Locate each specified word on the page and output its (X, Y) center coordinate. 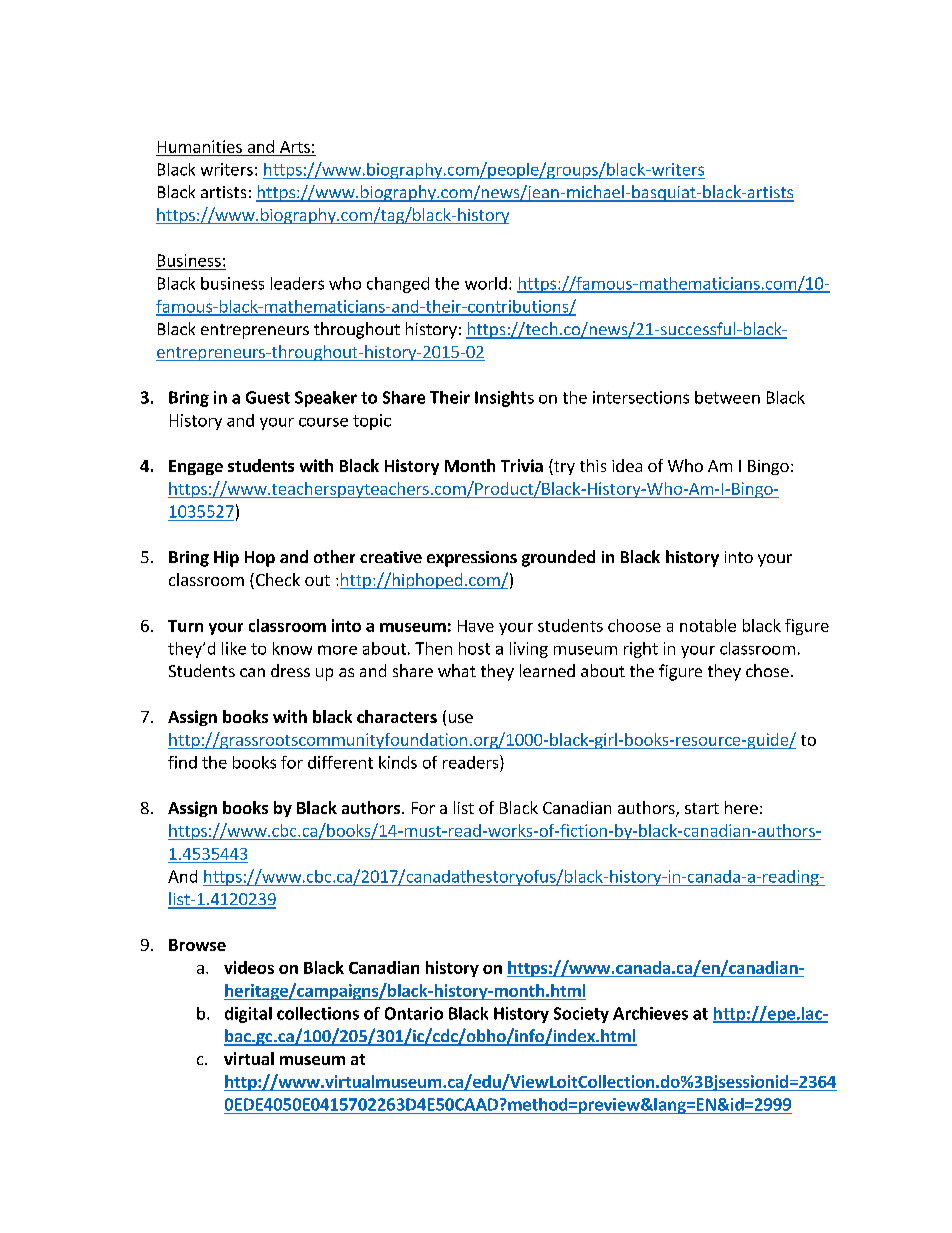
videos (249, 967)
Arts (295, 147)
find (182, 762)
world (486, 283)
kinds (398, 762)
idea (627, 465)
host (474, 648)
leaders (297, 283)
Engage (196, 467)
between (727, 397)
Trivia (522, 465)
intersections (641, 397)
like (234, 648)
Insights (504, 399)
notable (708, 625)
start (702, 808)
